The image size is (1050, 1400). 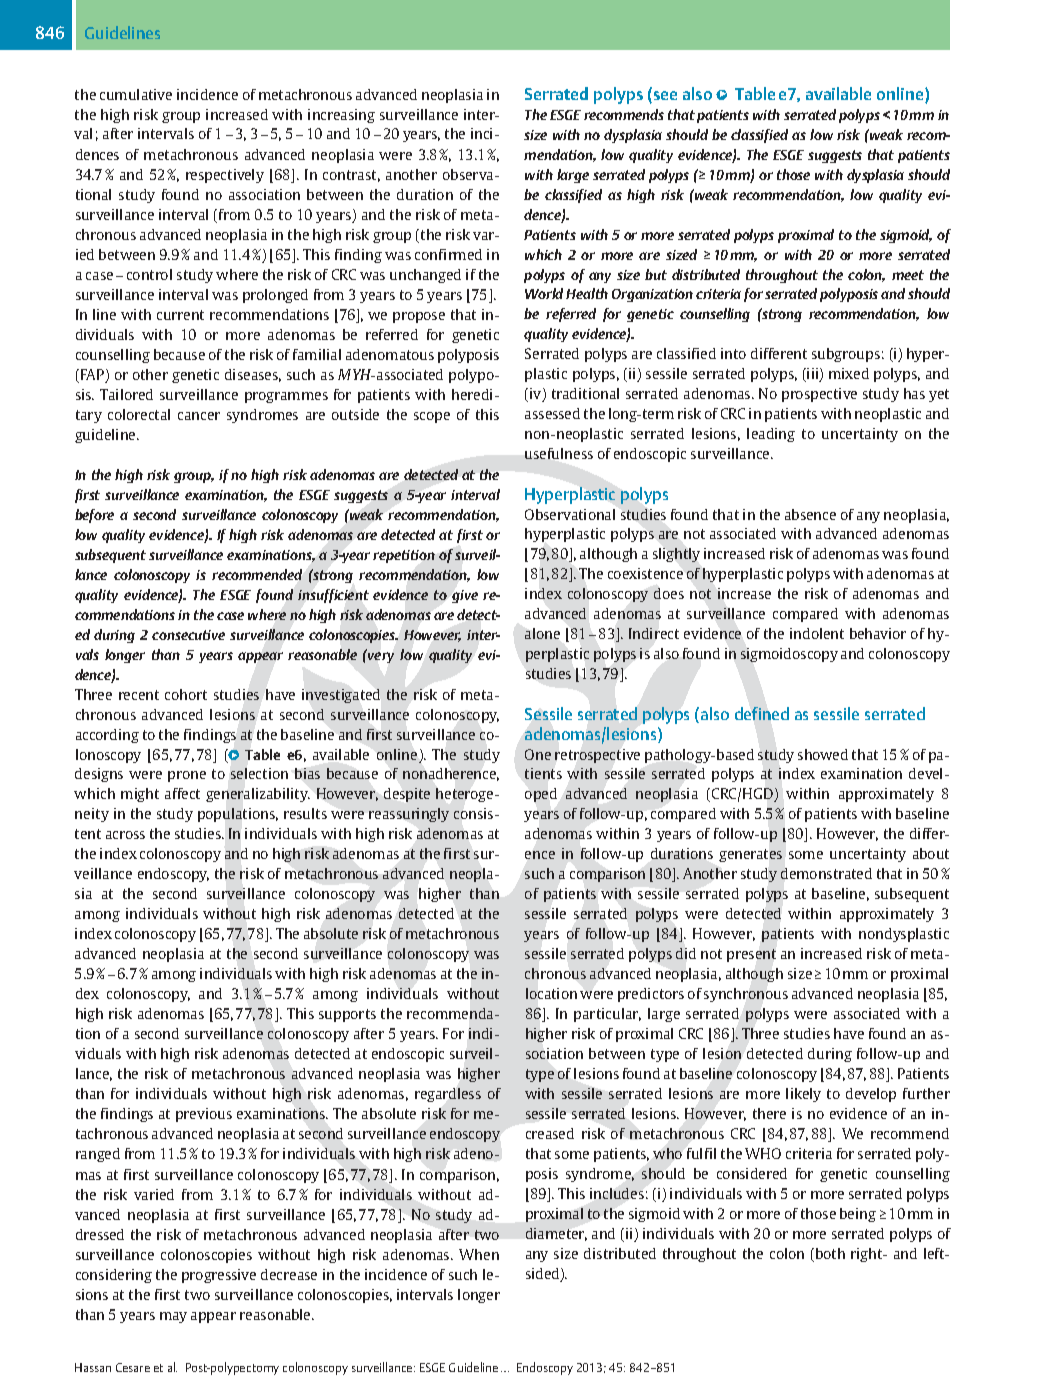 What do you see at coordinates (552, 413) in the document?
I see `assessed` at bounding box center [552, 413].
